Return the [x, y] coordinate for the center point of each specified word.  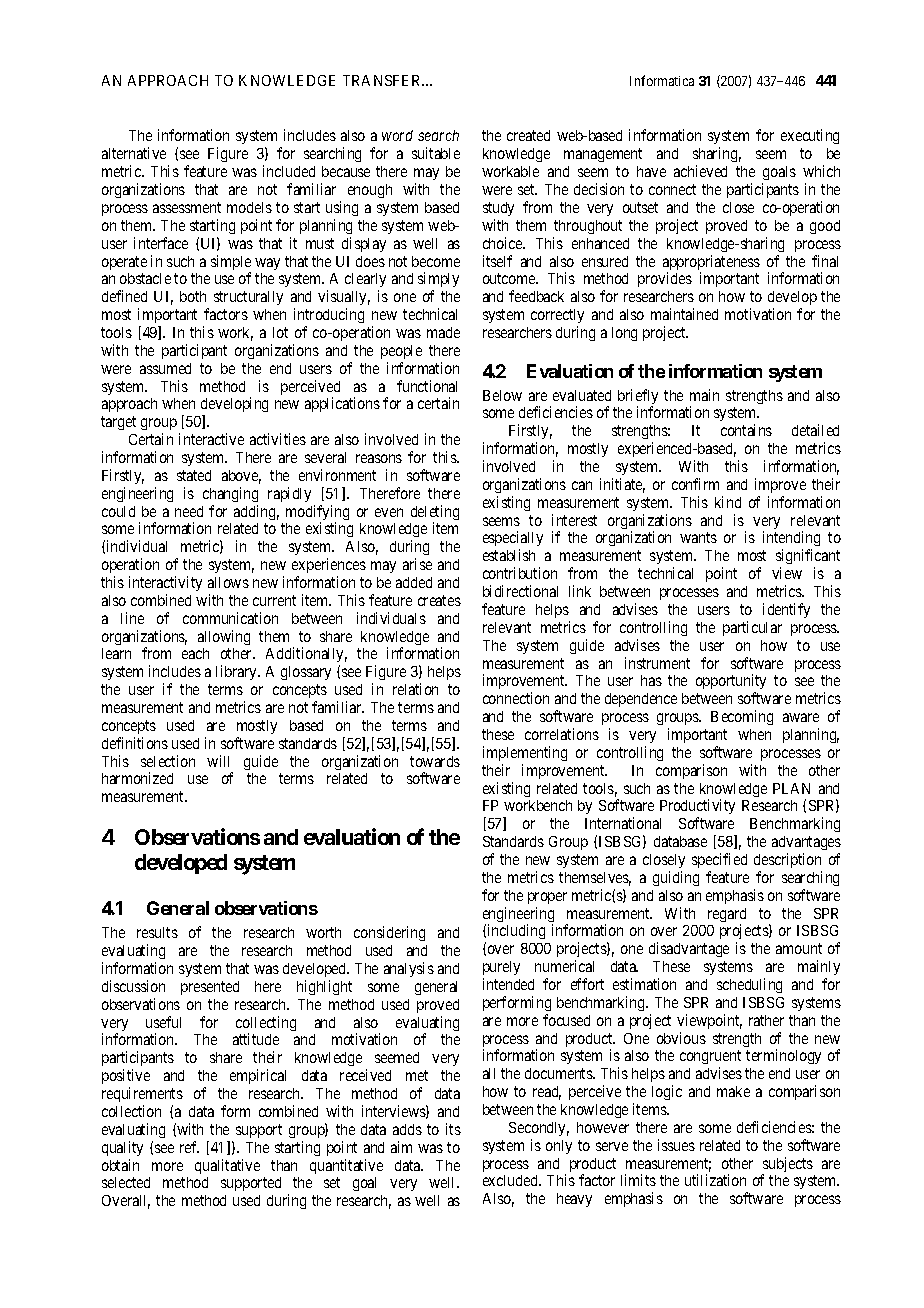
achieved [700, 171]
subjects [787, 1166]
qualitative [227, 1166]
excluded [511, 1180]
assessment [187, 207]
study [498, 209]
